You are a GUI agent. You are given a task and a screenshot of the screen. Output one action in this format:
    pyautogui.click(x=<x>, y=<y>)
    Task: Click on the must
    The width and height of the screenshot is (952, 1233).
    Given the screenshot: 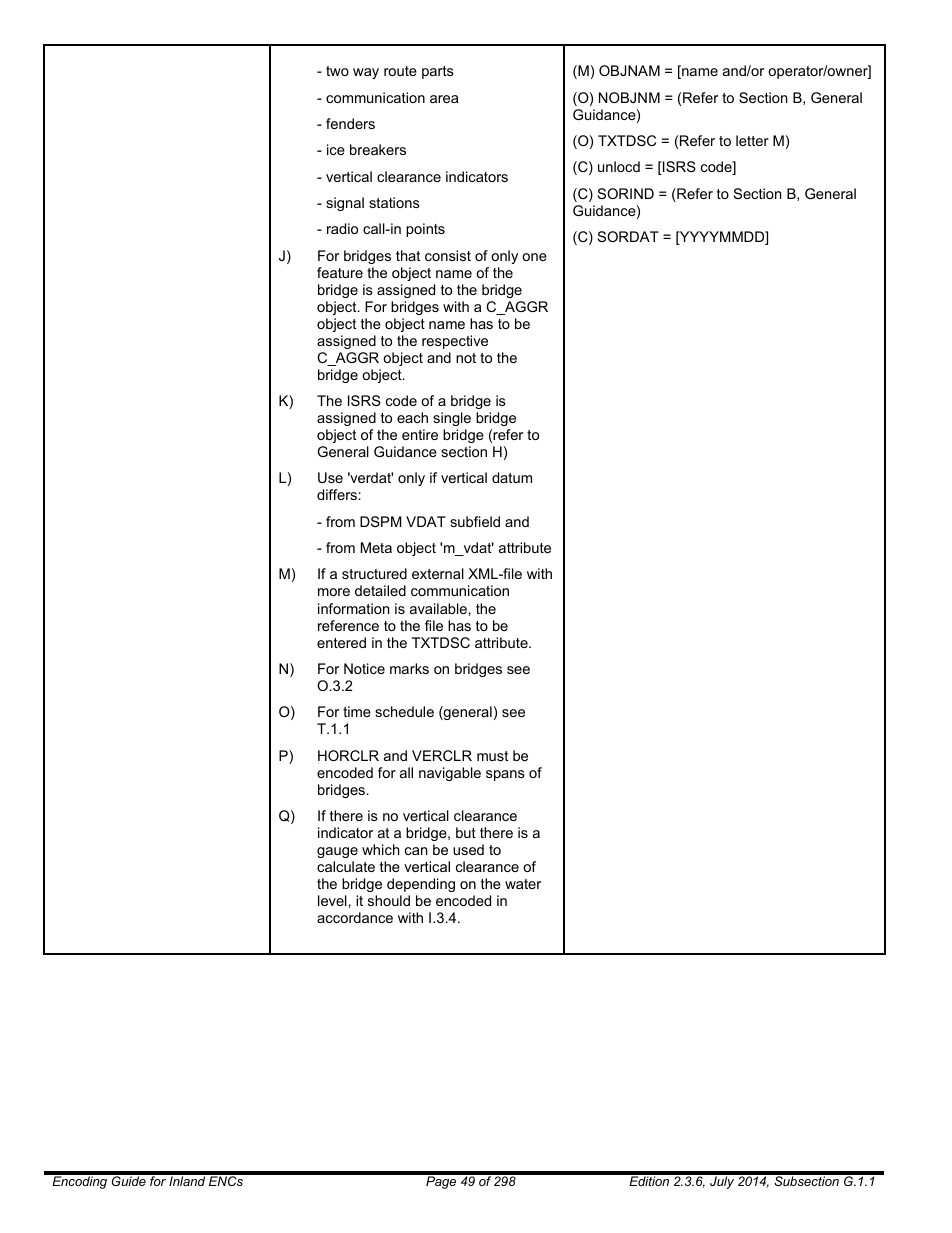 What is the action you would take?
    pyautogui.click(x=492, y=756)
